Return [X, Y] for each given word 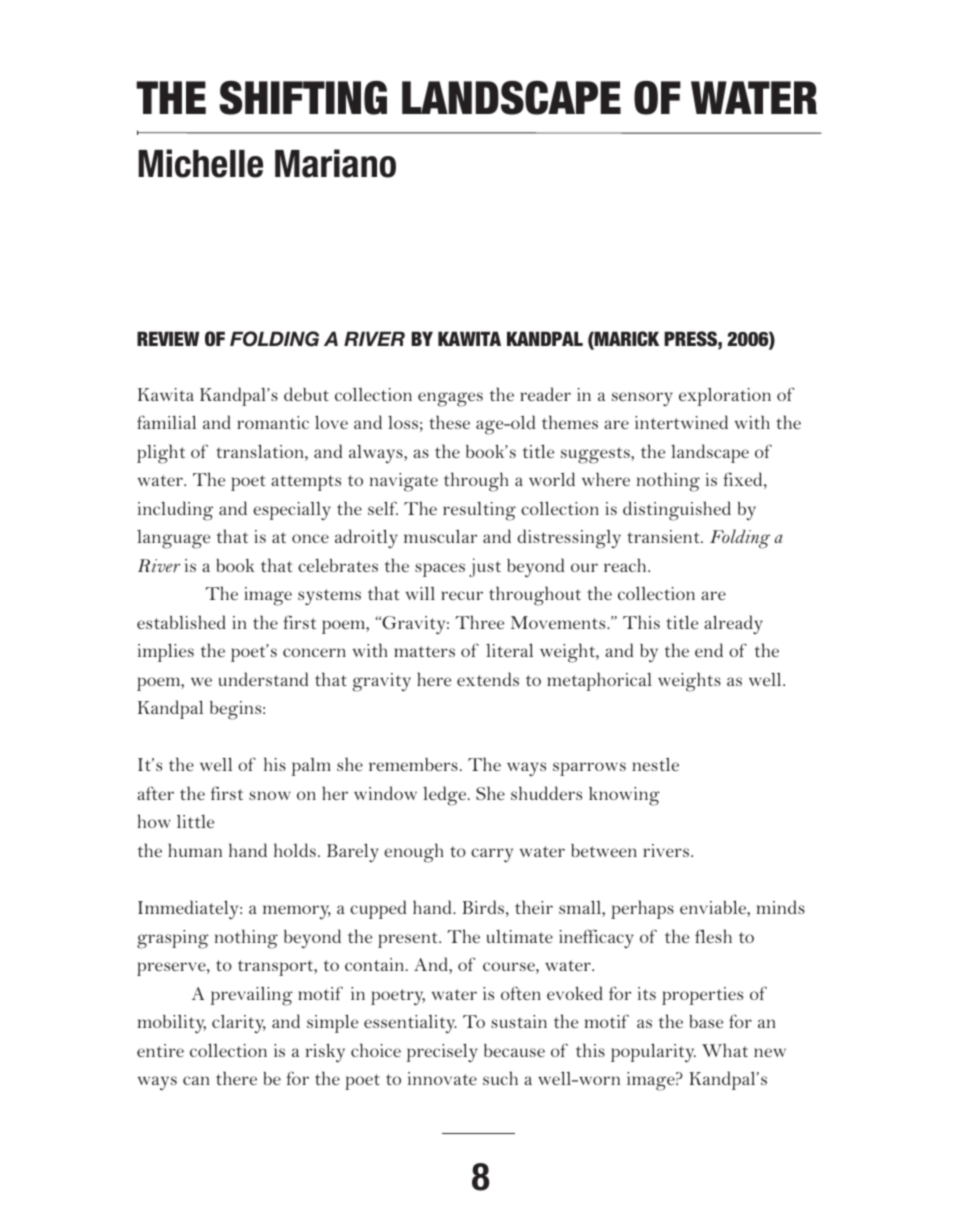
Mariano [335, 163]
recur [462, 595]
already [733, 624]
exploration [725, 396]
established [181, 622]
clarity [239, 1024]
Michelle [200, 163]
